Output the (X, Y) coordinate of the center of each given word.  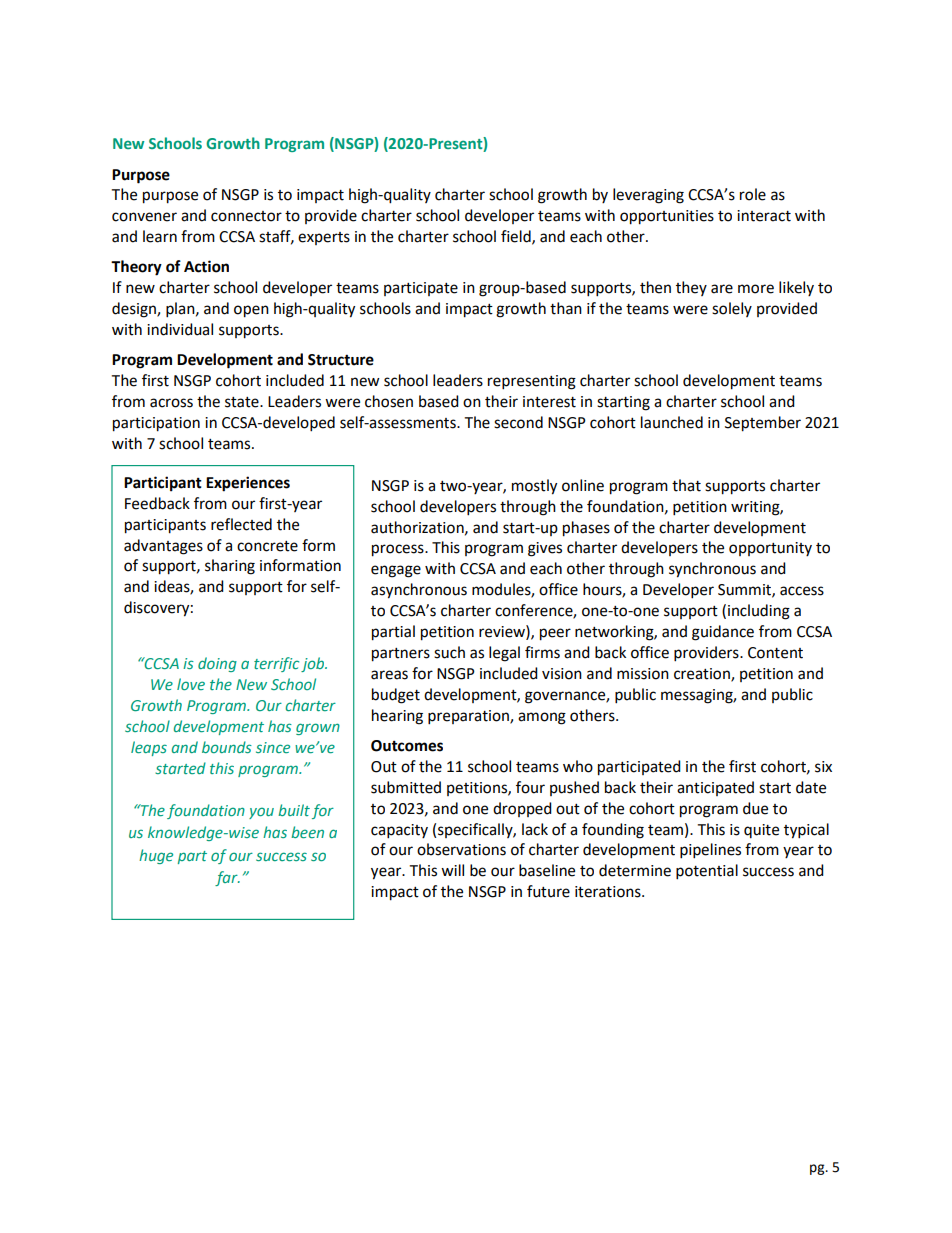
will (452, 870)
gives (545, 549)
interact (764, 216)
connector (246, 216)
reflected (241, 524)
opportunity (770, 549)
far (227, 878)
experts (324, 238)
